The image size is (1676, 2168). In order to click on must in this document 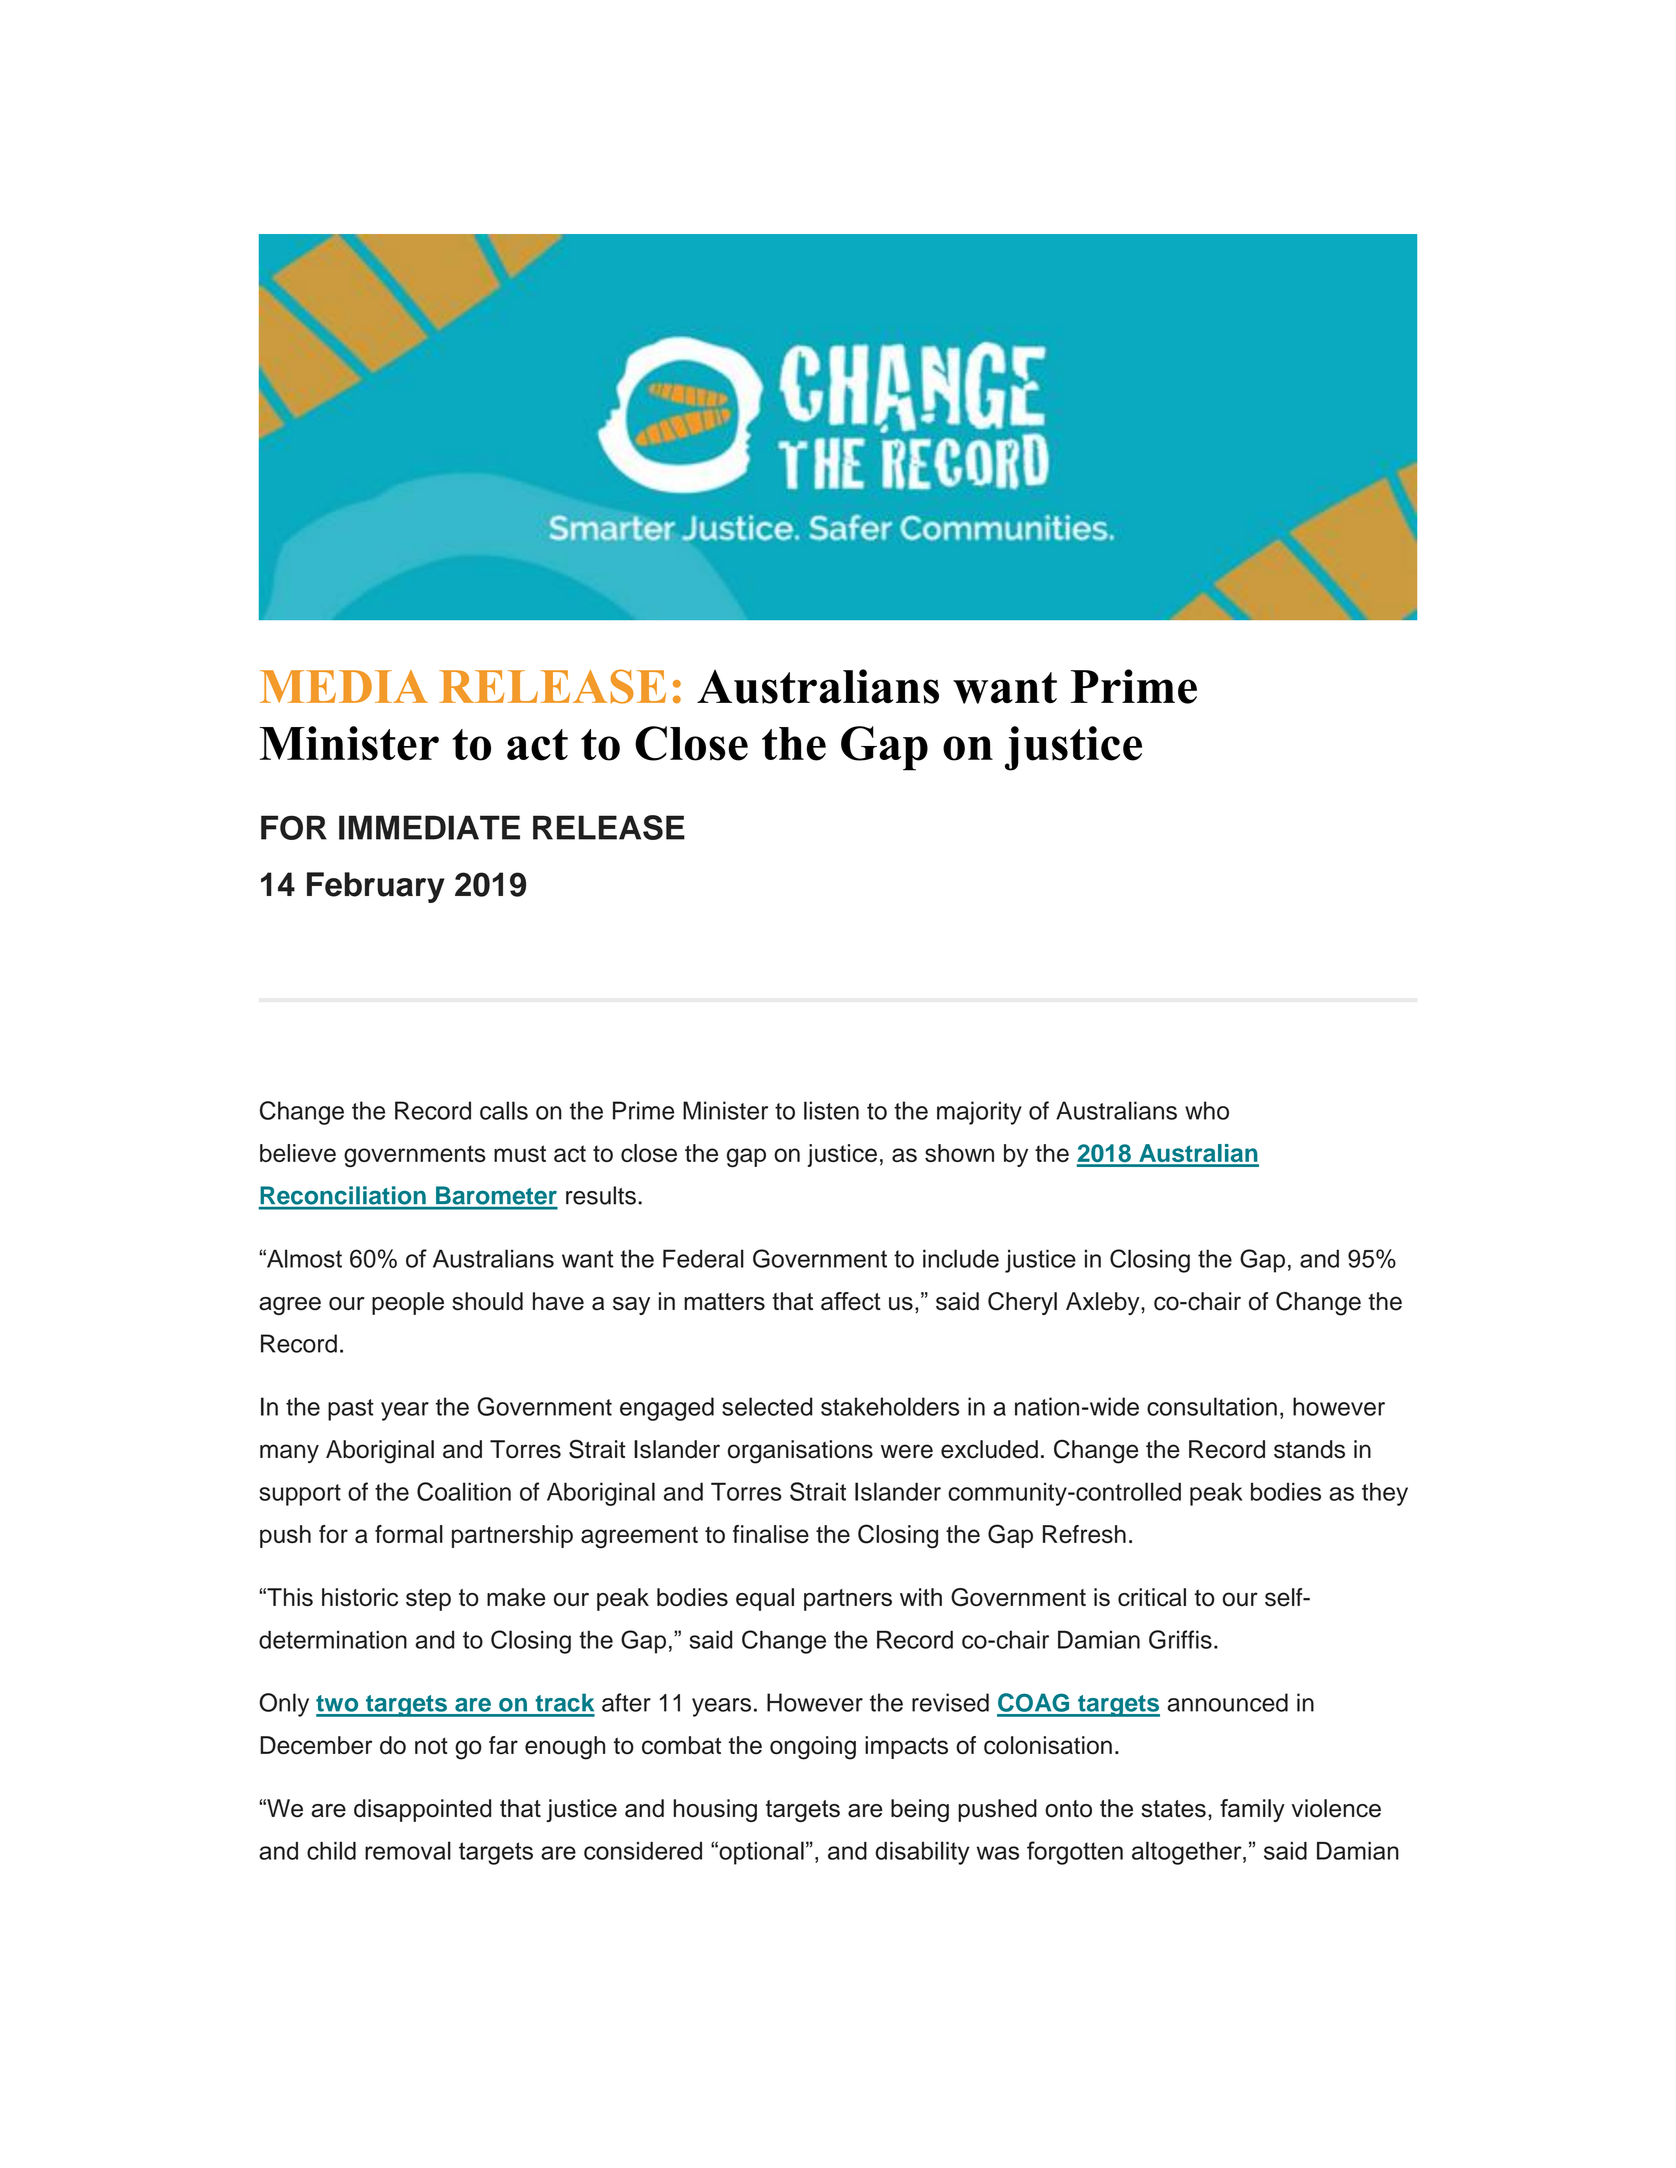, I will do `click(520, 1153)`.
